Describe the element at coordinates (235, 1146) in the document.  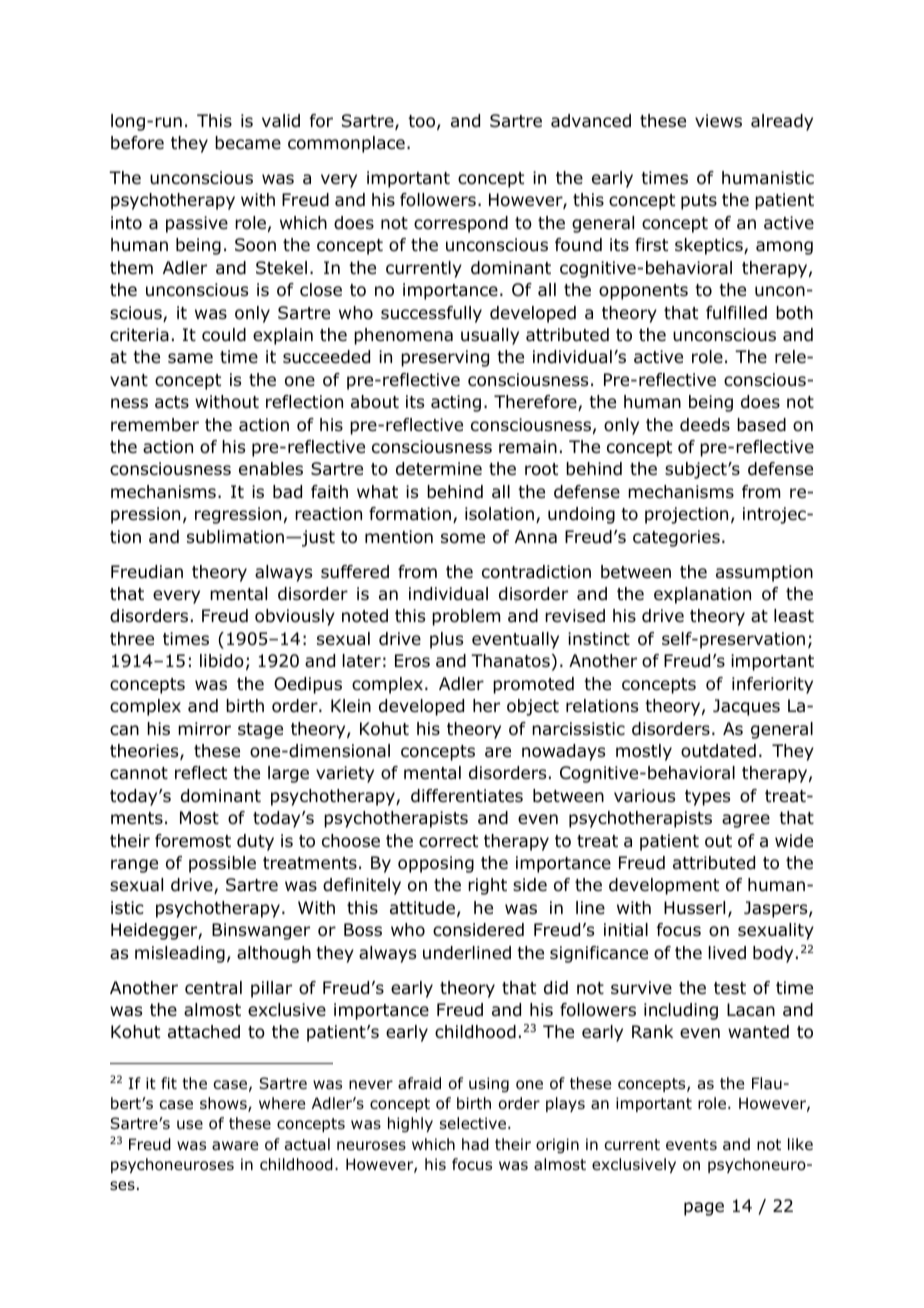
I see `aware` at that location.
